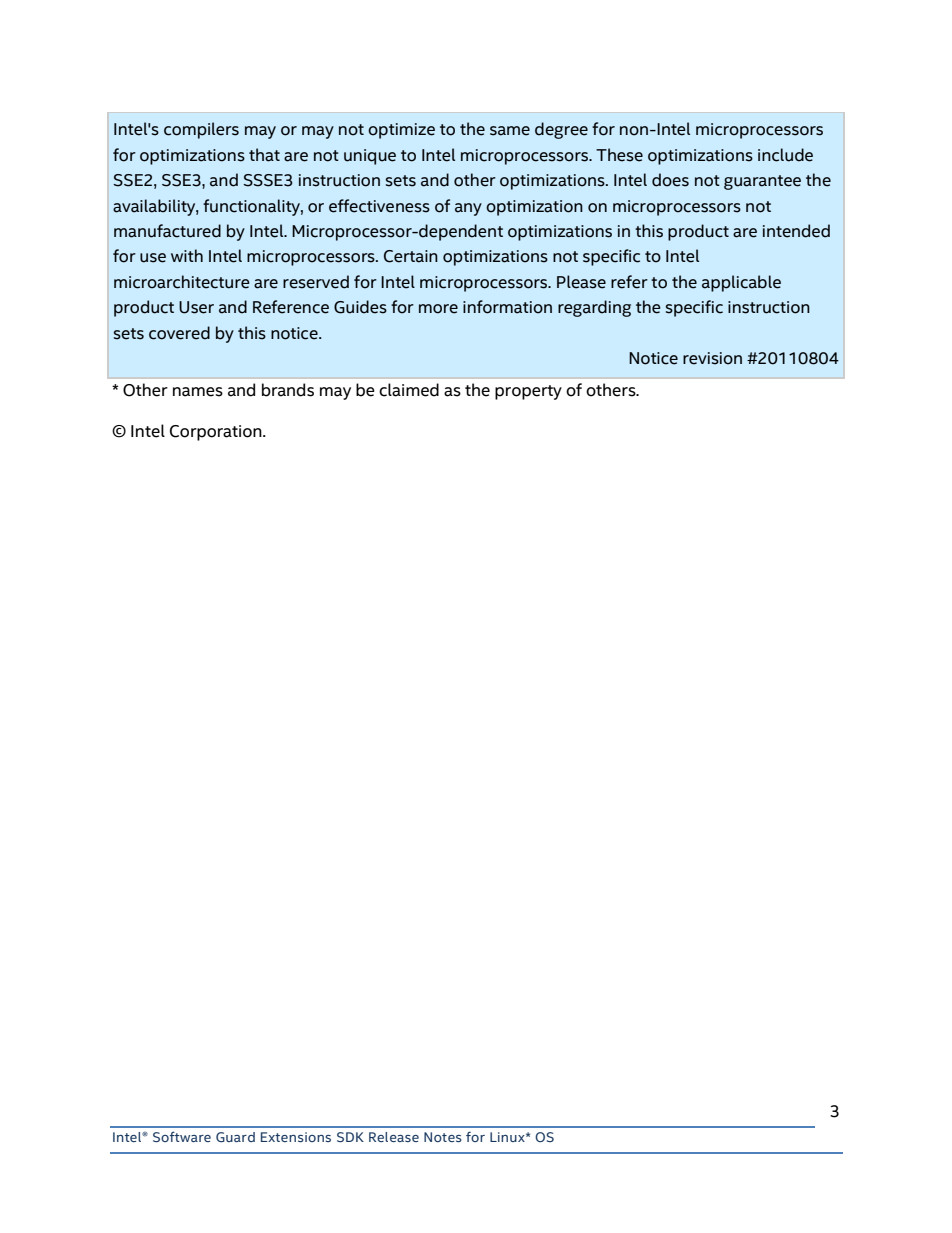 This page has height=1233, width=952. What do you see at coordinates (235, 1137) in the page?
I see `Guard` at bounding box center [235, 1137].
